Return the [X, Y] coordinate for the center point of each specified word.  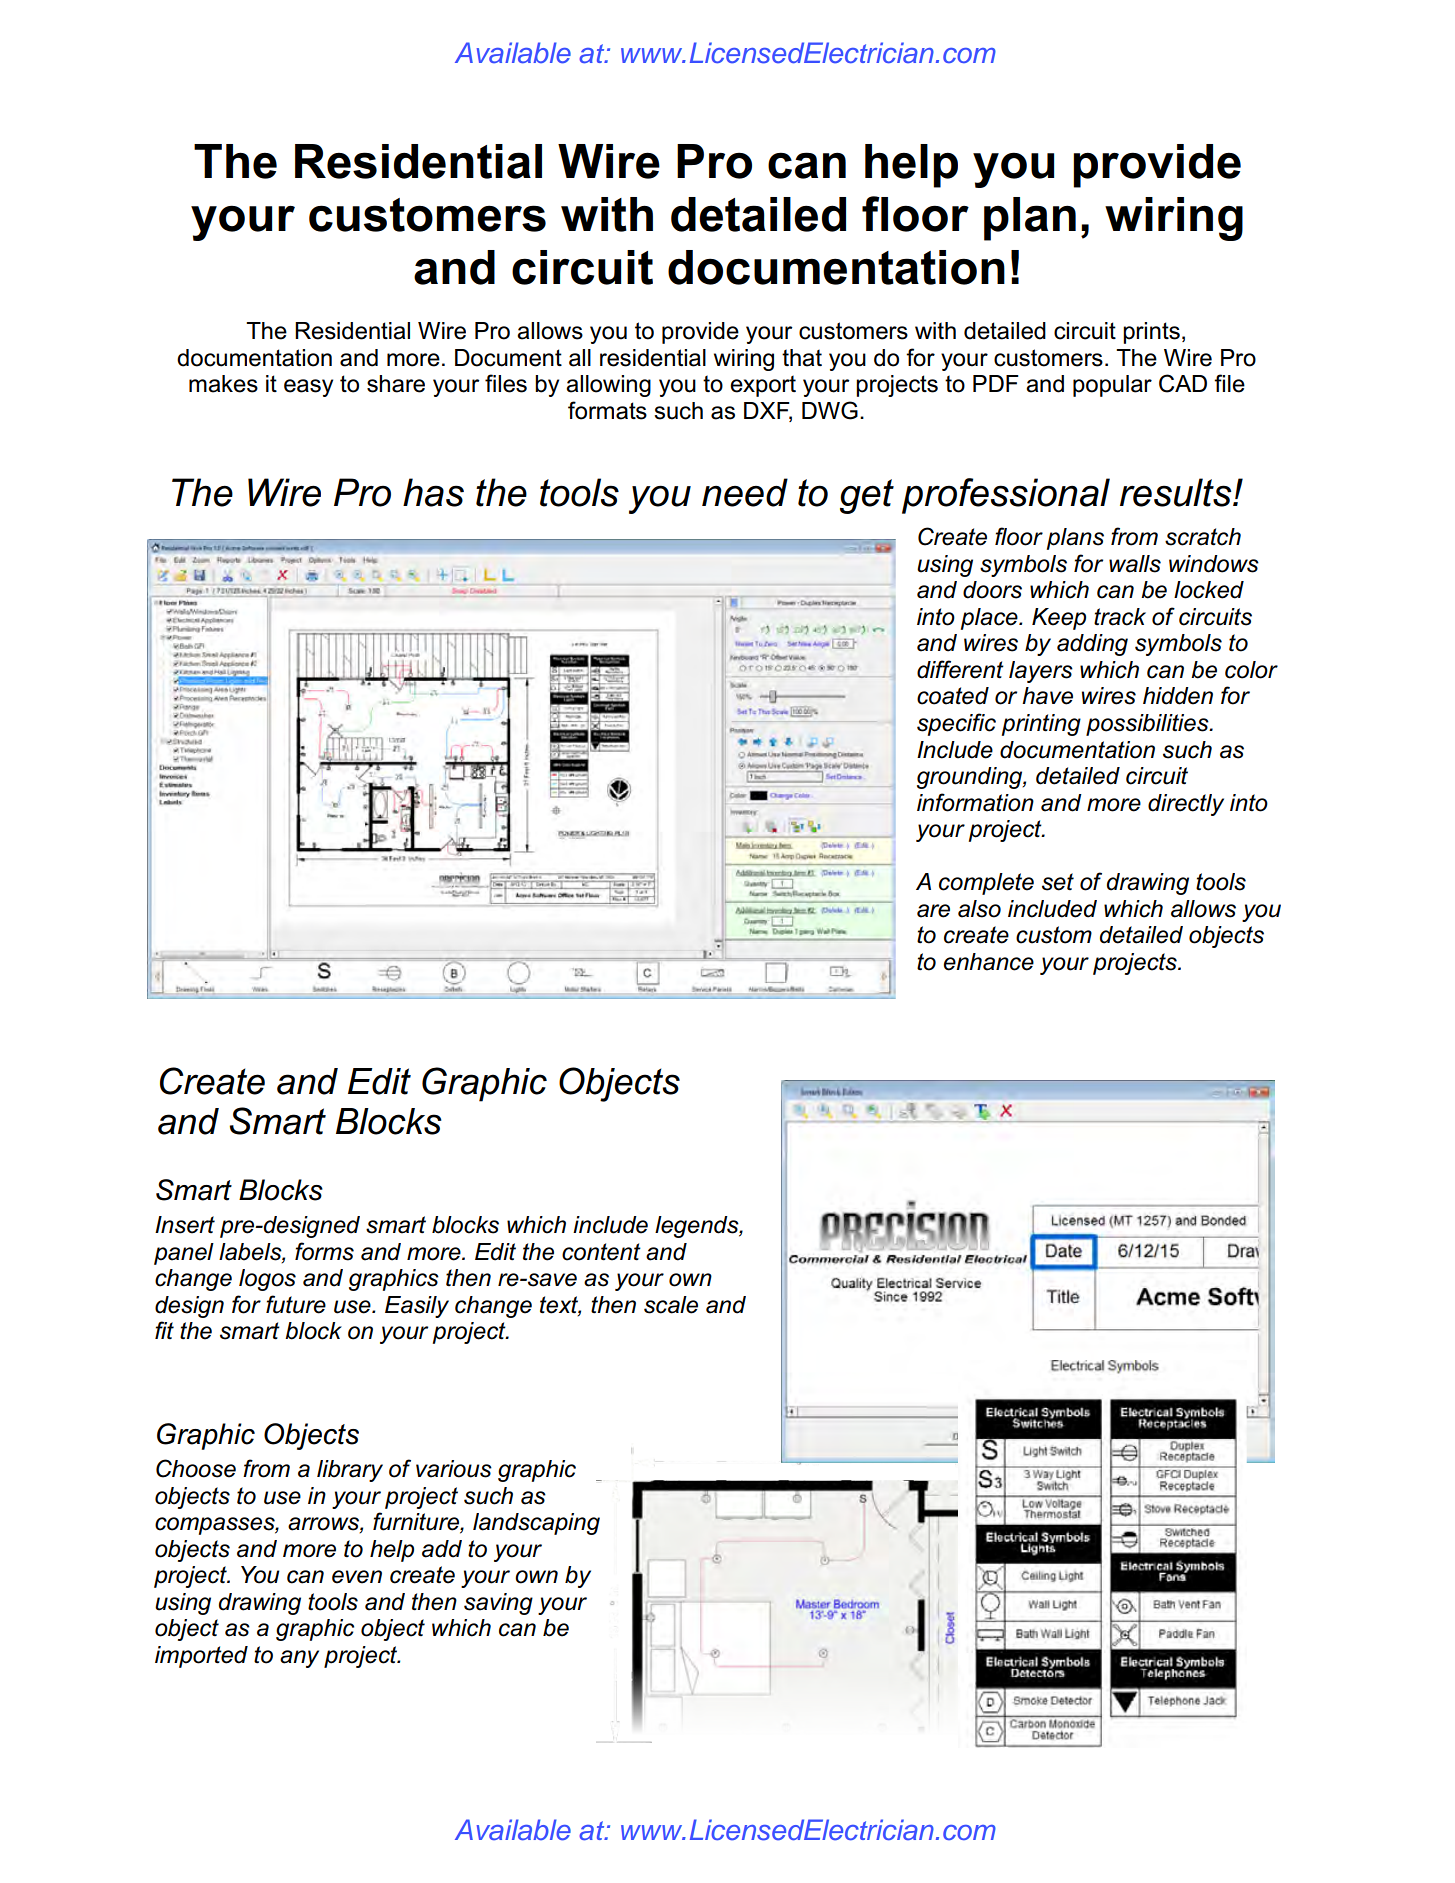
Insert [185, 1225]
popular [1112, 386]
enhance [989, 962]
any [299, 1659]
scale [671, 1305]
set [1058, 882]
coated [953, 696]
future [296, 1304]
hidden [1178, 696]
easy [308, 388]
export [763, 386]
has [433, 492]
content [601, 1252]
